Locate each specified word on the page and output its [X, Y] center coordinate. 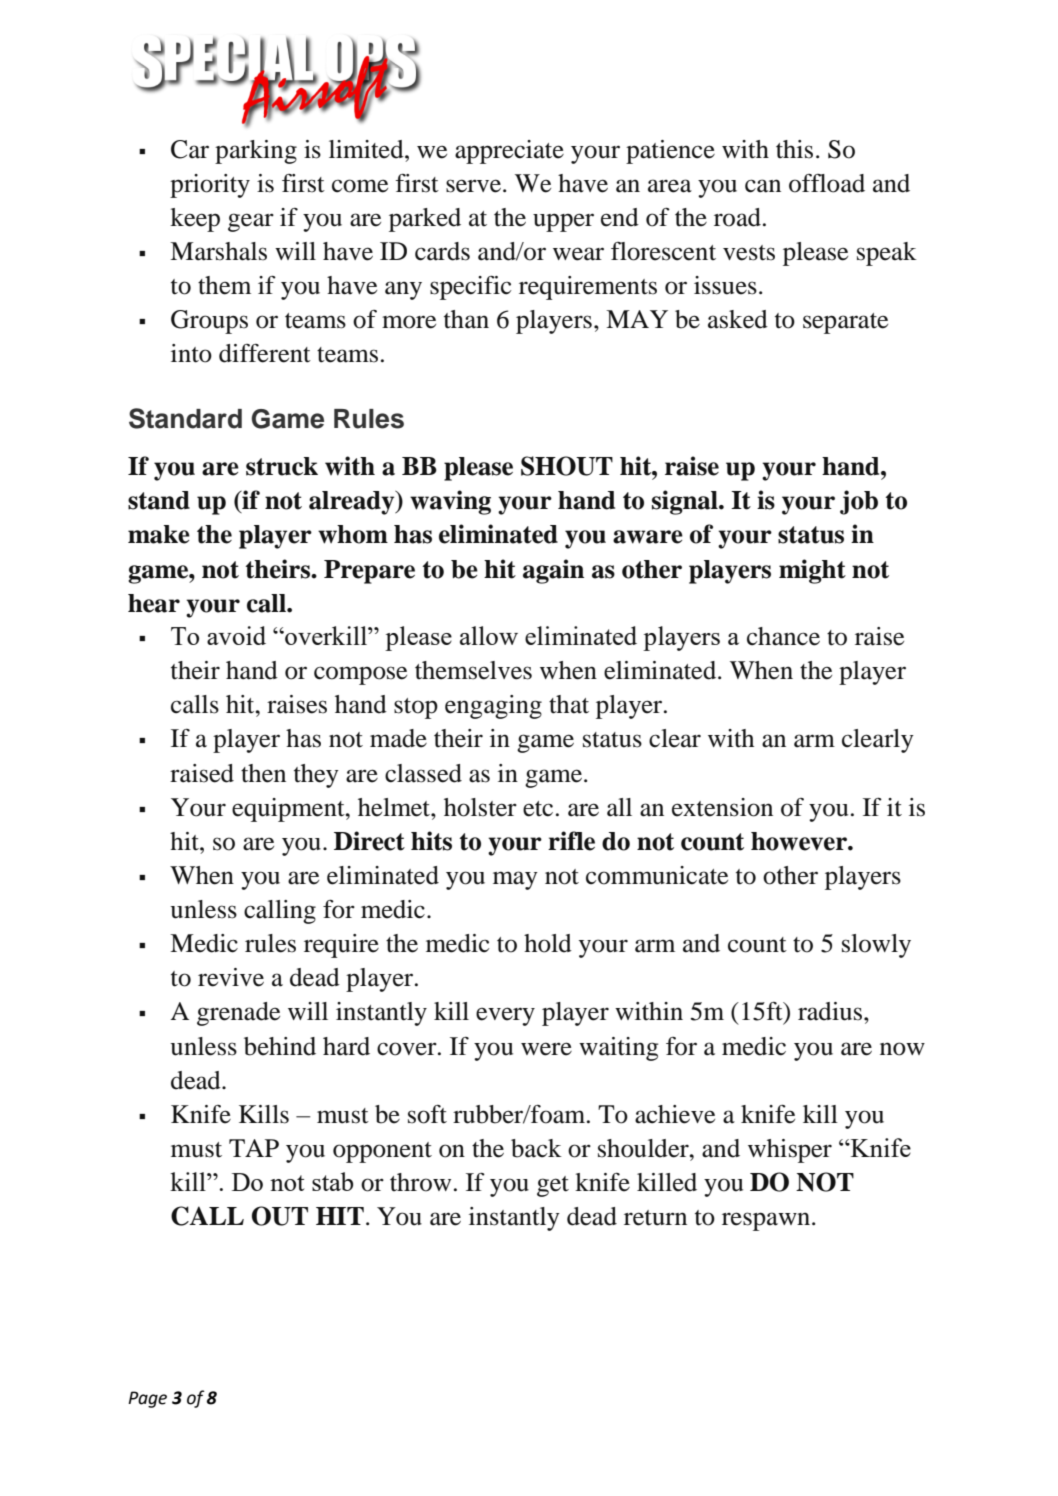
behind [280, 1046]
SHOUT [567, 466]
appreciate [509, 152]
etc [538, 809]
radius [831, 1011]
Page [147, 1399]
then [263, 773]
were [546, 1049]
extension [722, 807]
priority [210, 186]
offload [827, 183]
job [859, 502]
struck [282, 466]
